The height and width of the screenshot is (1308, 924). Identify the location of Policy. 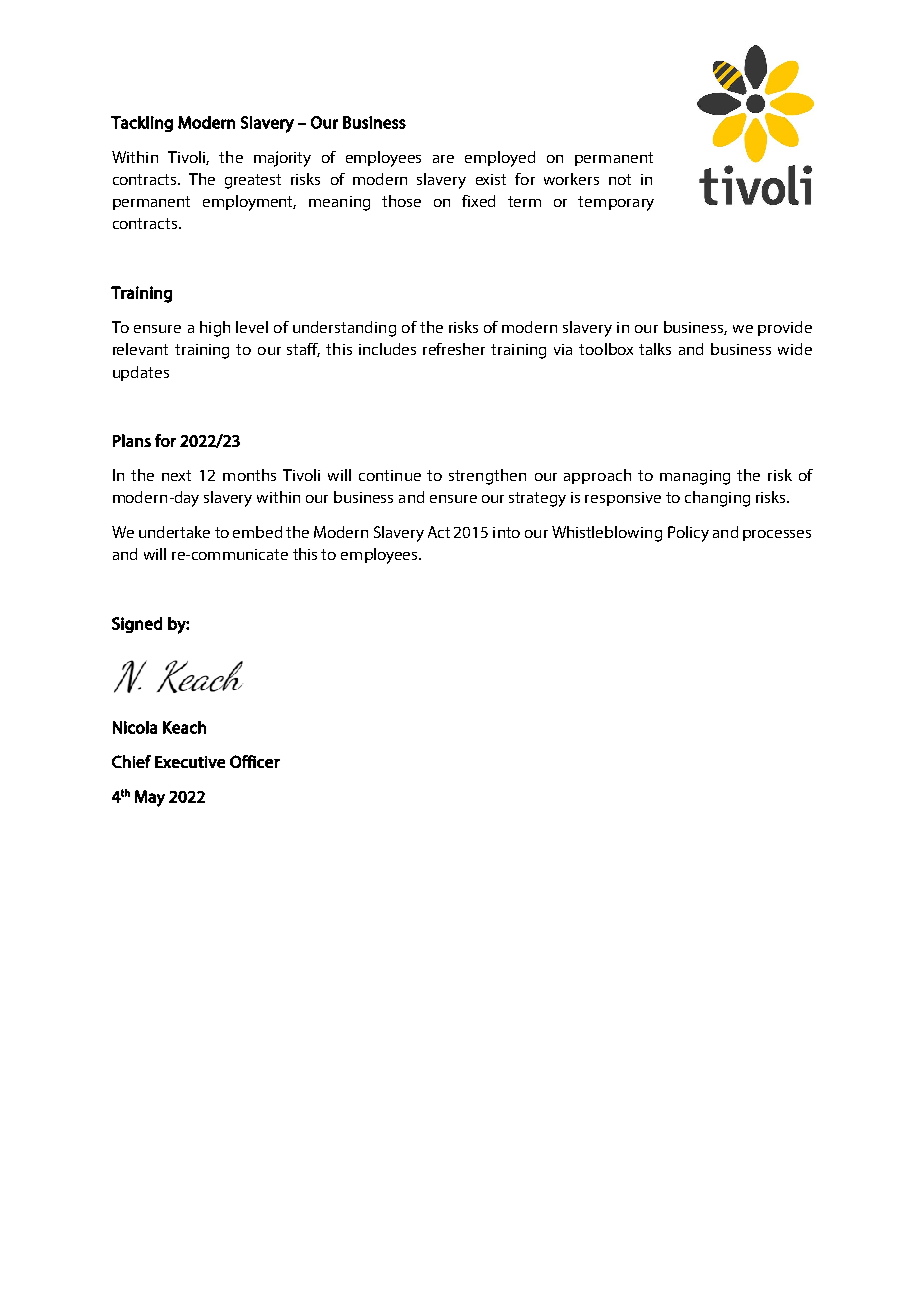
(688, 534).
